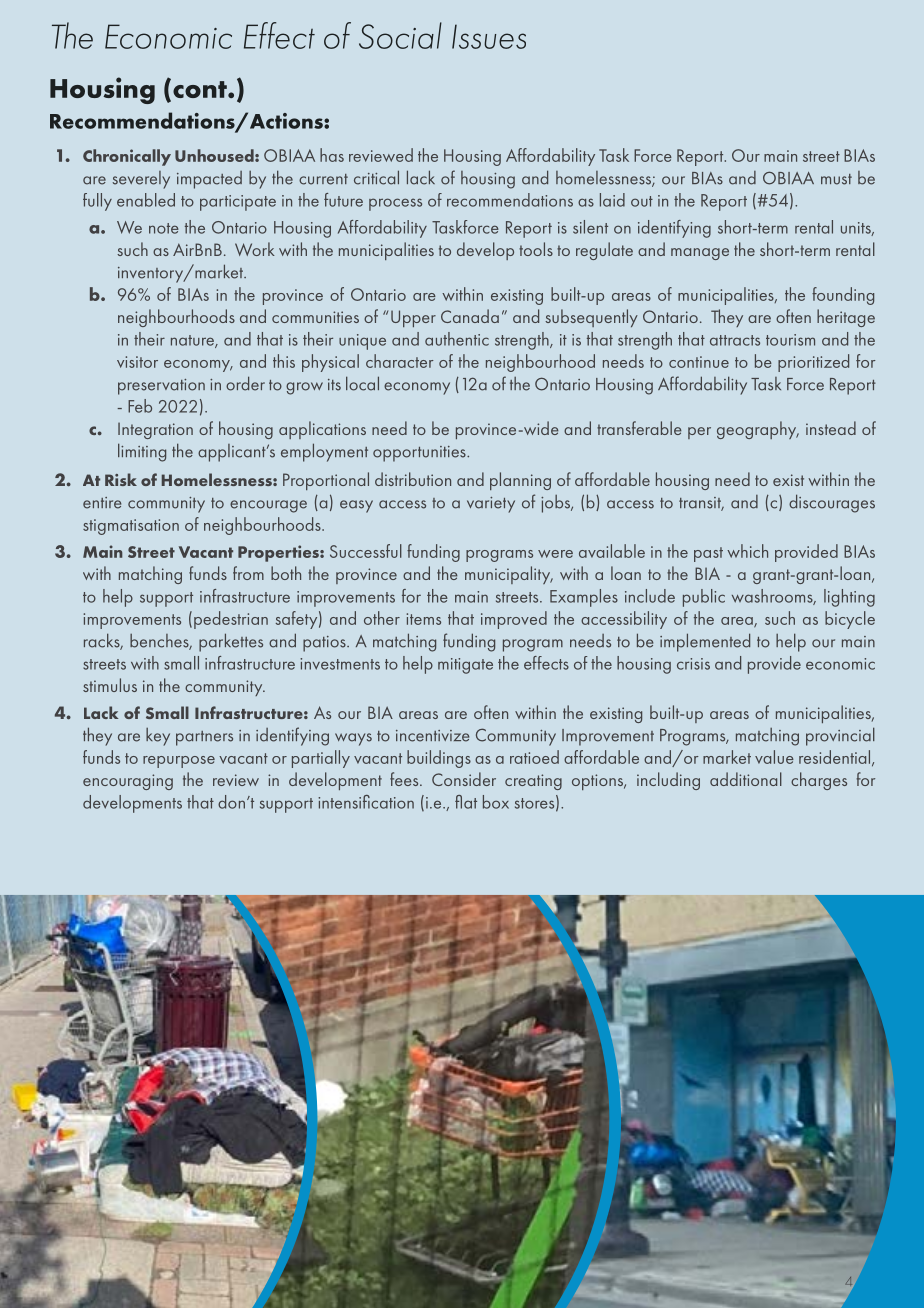  What do you see at coordinates (758, 430) in the page?
I see `geography` at bounding box center [758, 430].
